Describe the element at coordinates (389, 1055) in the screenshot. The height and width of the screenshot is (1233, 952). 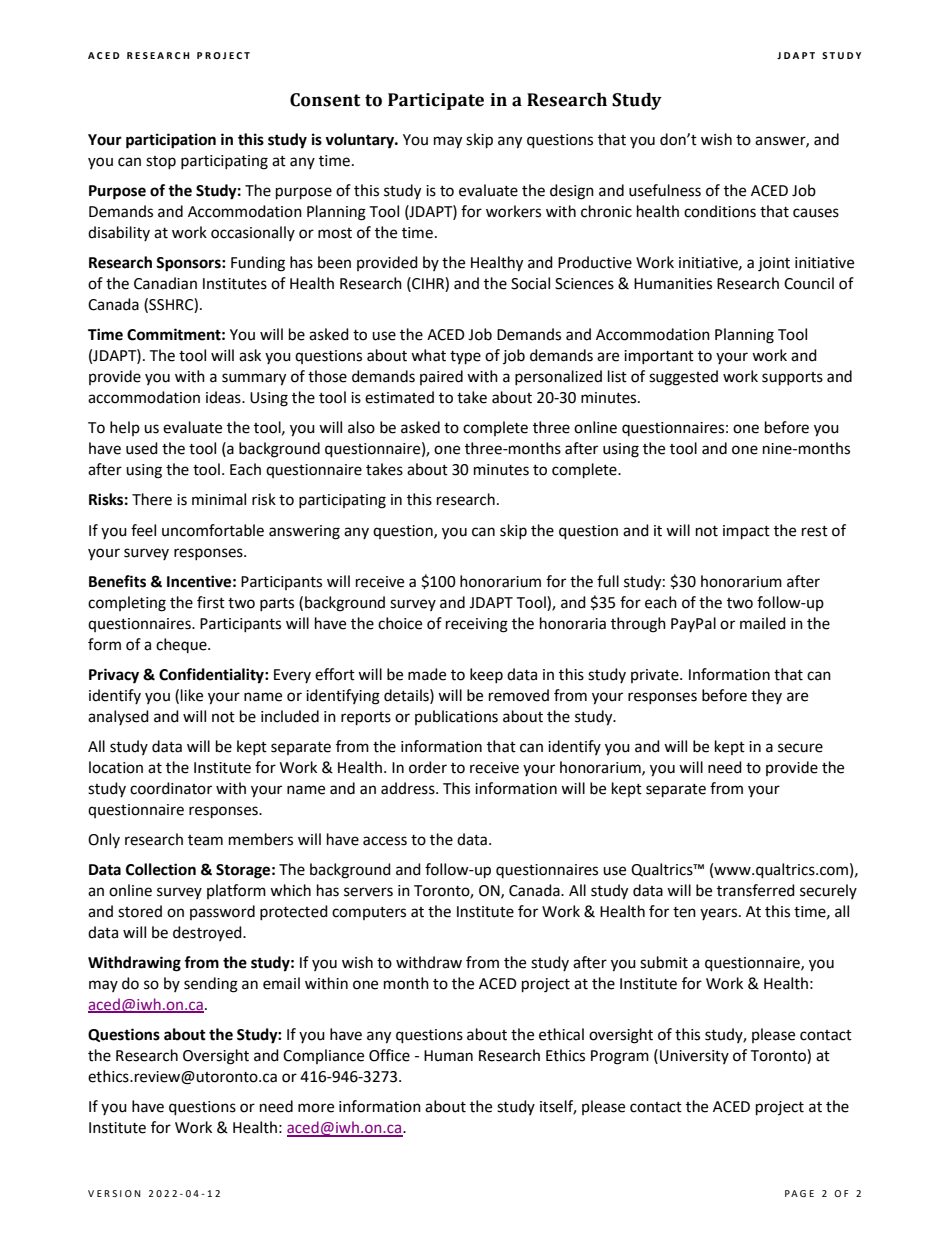
I see `Office` at that location.
